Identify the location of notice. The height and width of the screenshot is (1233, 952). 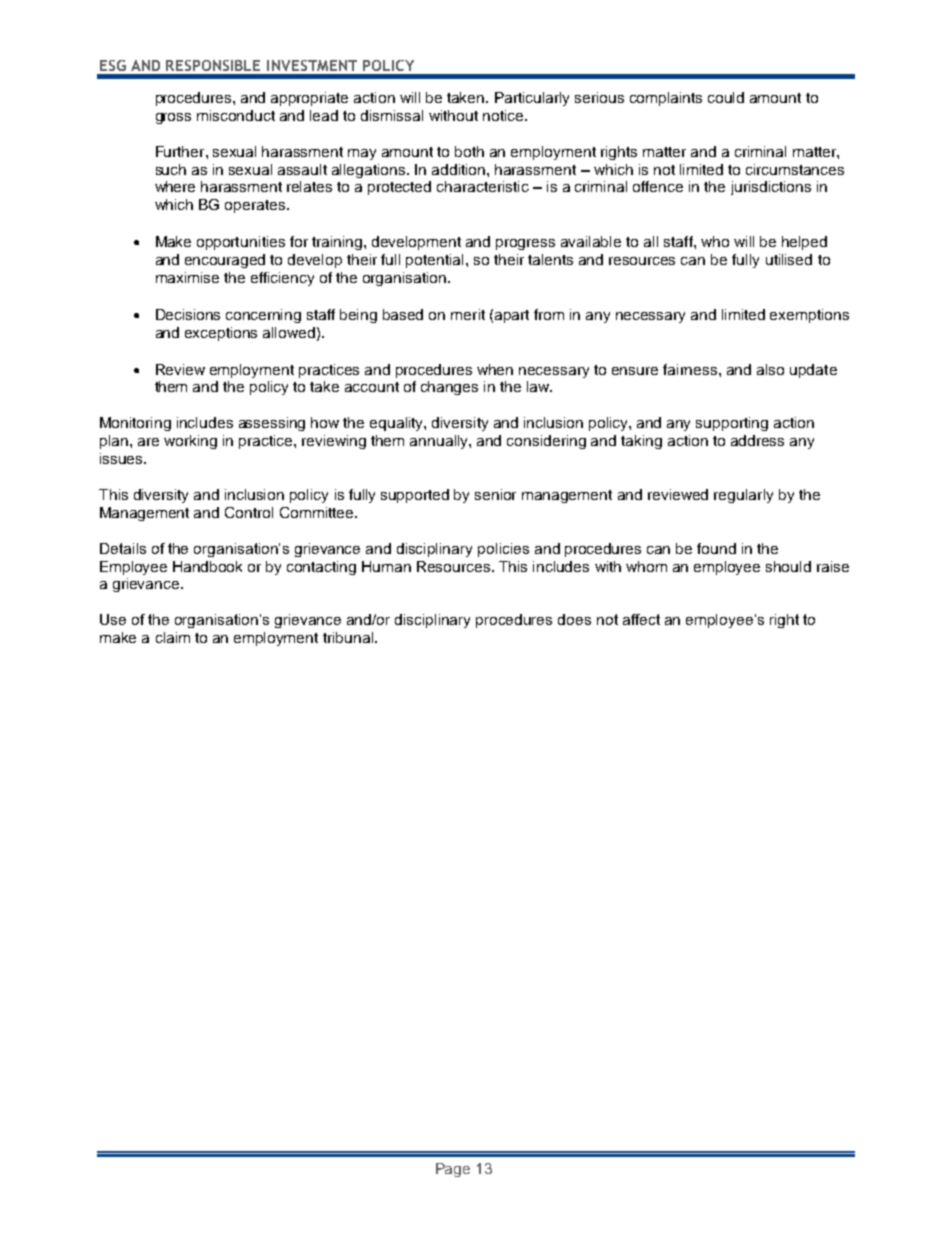
(504, 115).
